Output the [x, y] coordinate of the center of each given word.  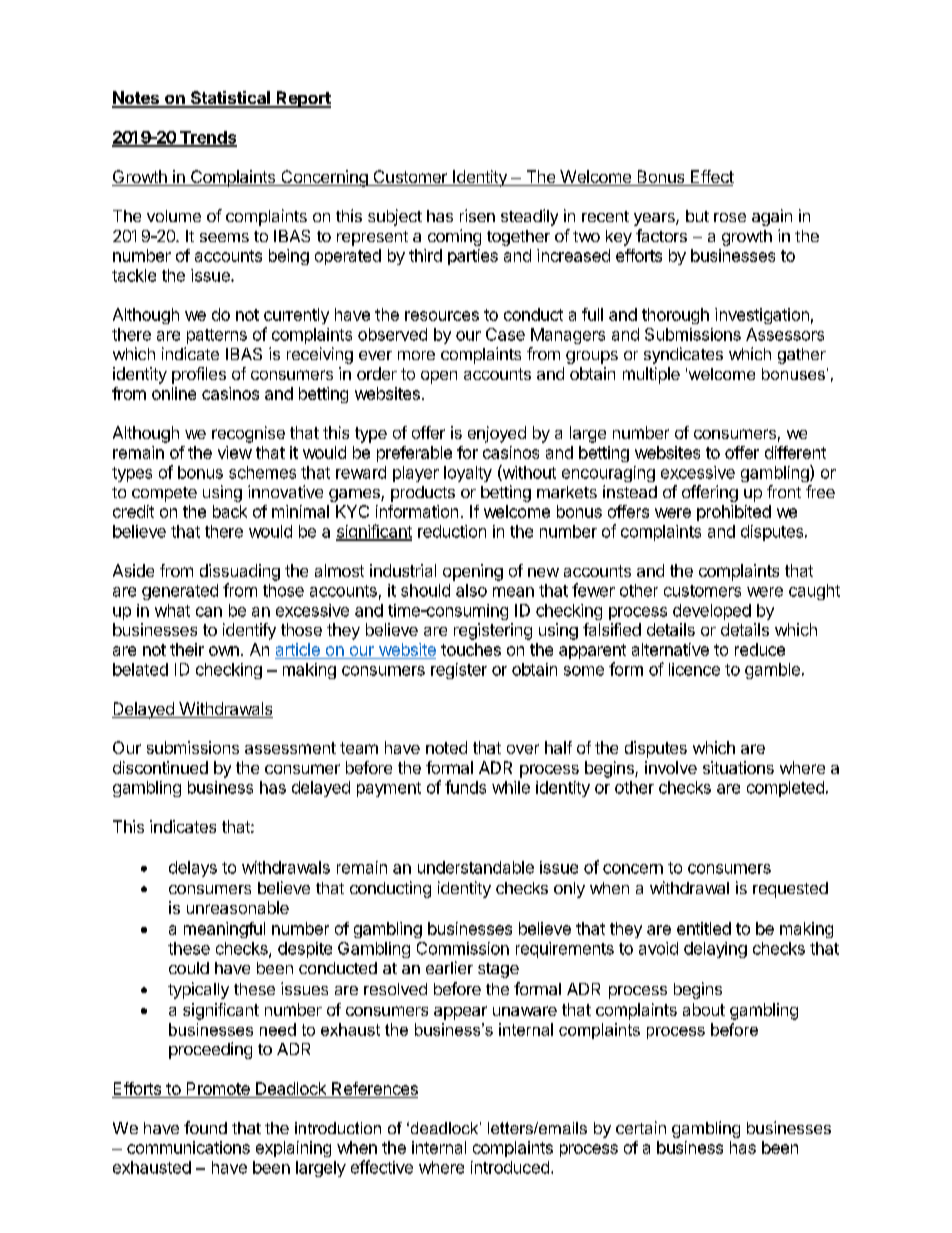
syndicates [683, 355]
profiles [199, 375]
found [205, 1127]
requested [790, 890]
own [224, 651]
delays [193, 869]
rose [730, 217]
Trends [207, 138]
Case [505, 334]
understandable [476, 867]
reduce [760, 649]
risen [477, 215]
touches [471, 649]
